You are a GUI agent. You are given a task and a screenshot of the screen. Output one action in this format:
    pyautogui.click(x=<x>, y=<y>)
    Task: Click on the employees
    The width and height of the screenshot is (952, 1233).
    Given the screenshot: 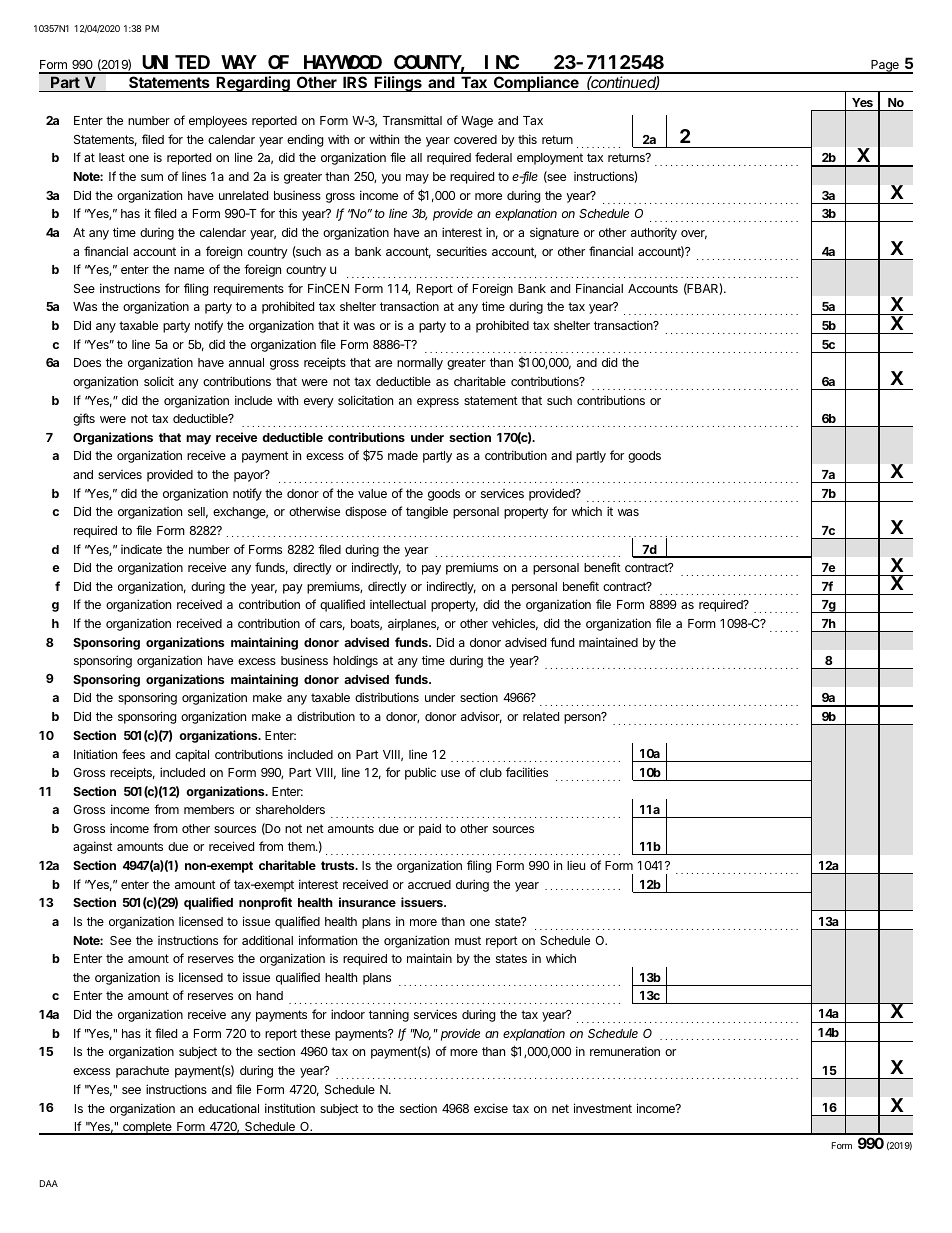 What is the action you would take?
    pyautogui.click(x=218, y=122)
